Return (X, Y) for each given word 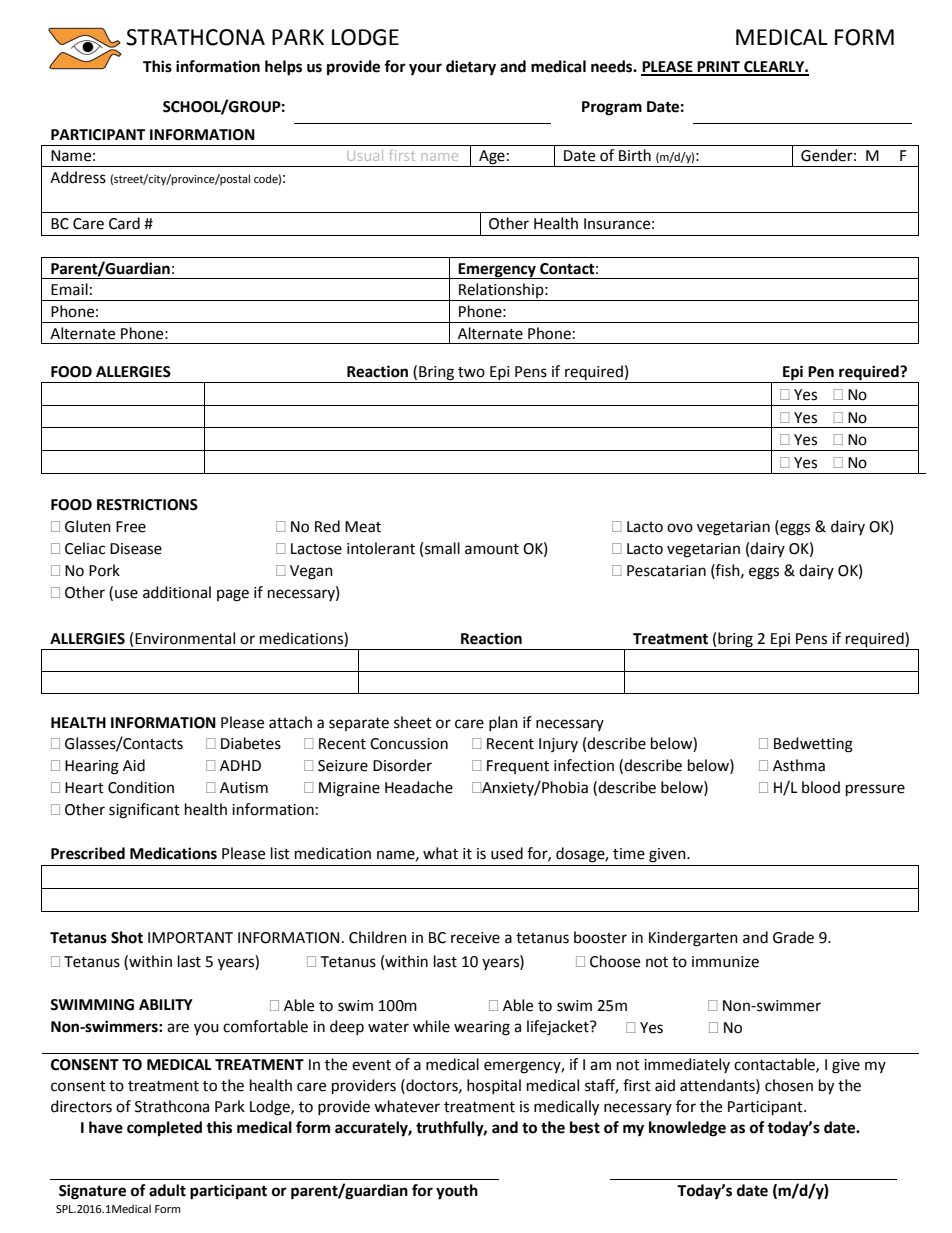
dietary (471, 68)
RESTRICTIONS (147, 505)
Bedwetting (813, 745)
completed (164, 1129)
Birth (635, 155)
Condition (141, 787)
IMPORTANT (190, 938)
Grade (793, 937)
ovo (680, 528)
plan (503, 723)
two (471, 372)
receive (475, 938)
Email (69, 289)
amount (492, 549)
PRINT (718, 68)
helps (283, 68)
